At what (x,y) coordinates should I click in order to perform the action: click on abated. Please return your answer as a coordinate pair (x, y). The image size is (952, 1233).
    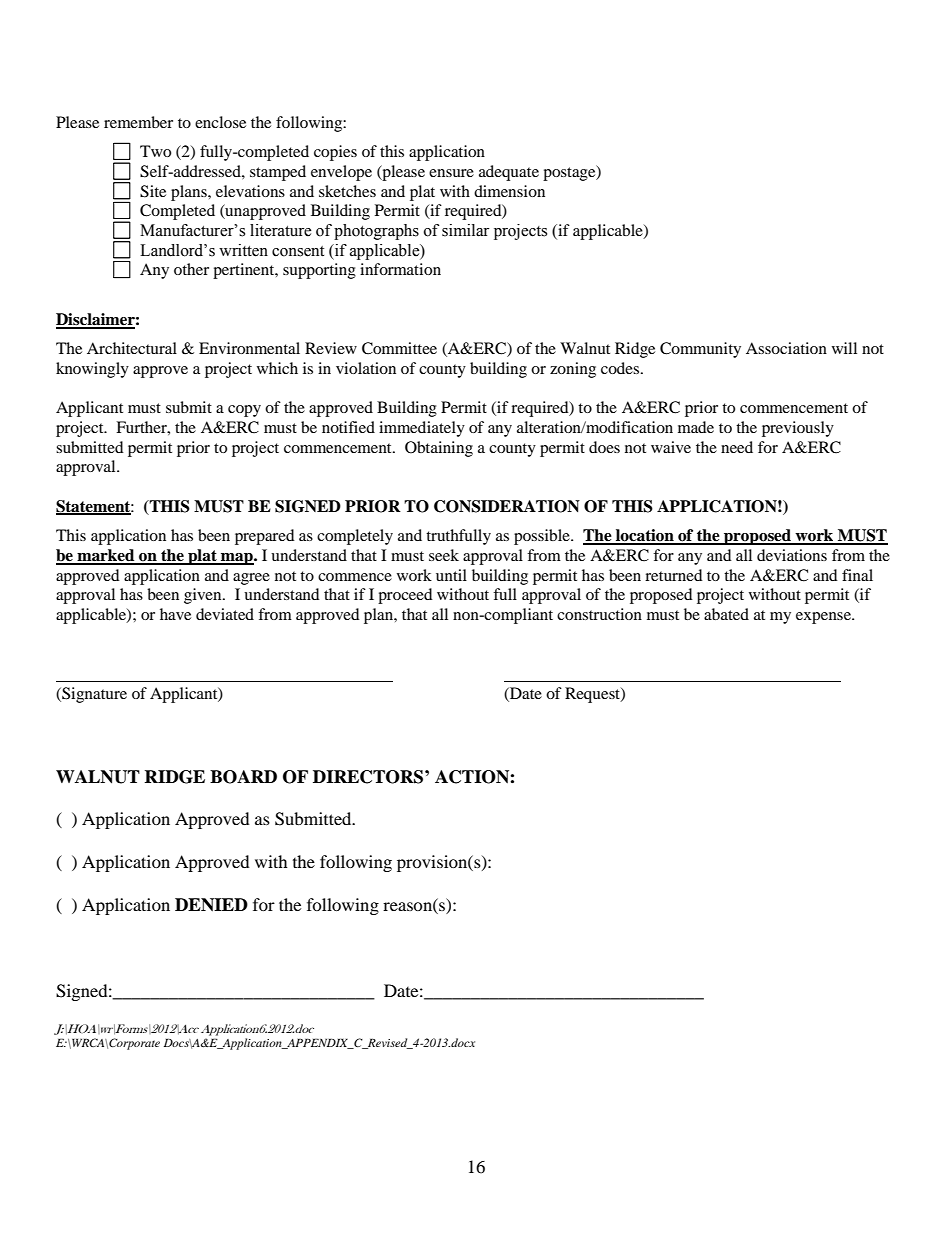
    Looking at the image, I should click on (726, 614).
